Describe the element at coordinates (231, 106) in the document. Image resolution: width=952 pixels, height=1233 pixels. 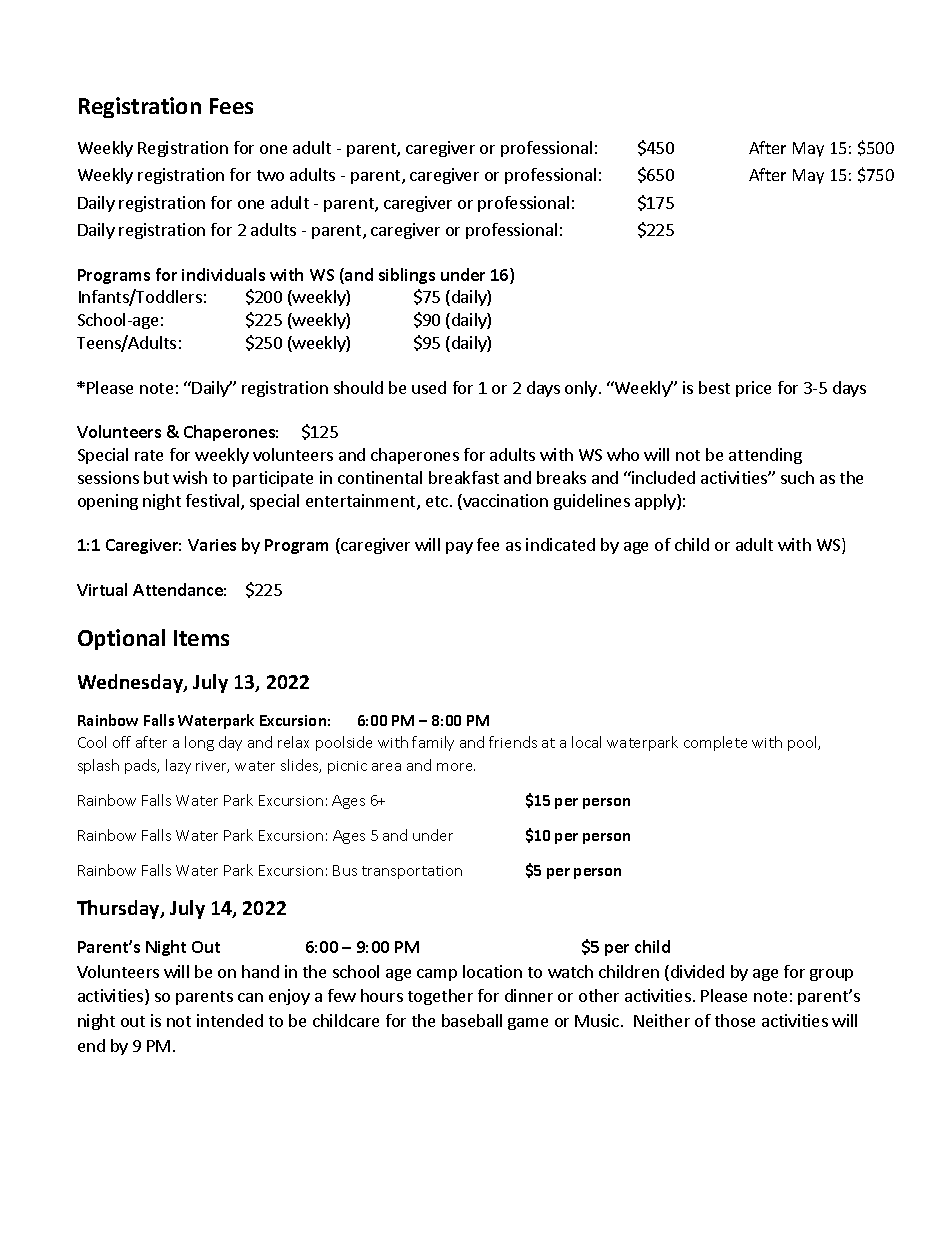
I see `Fees` at that location.
